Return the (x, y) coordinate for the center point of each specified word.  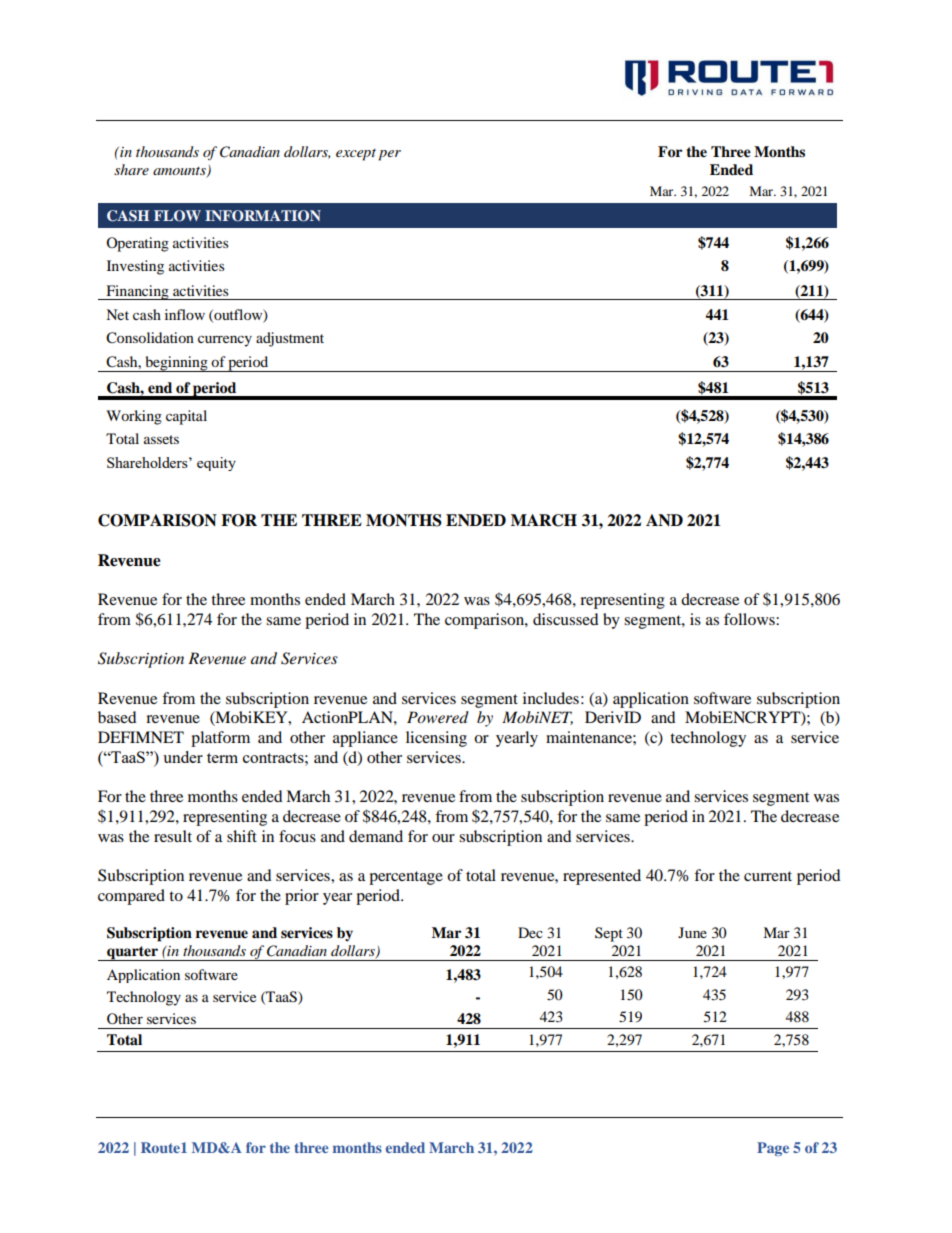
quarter (132, 953)
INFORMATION (263, 216)
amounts (180, 172)
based (117, 717)
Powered (438, 717)
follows (750, 619)
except (356, 155)
